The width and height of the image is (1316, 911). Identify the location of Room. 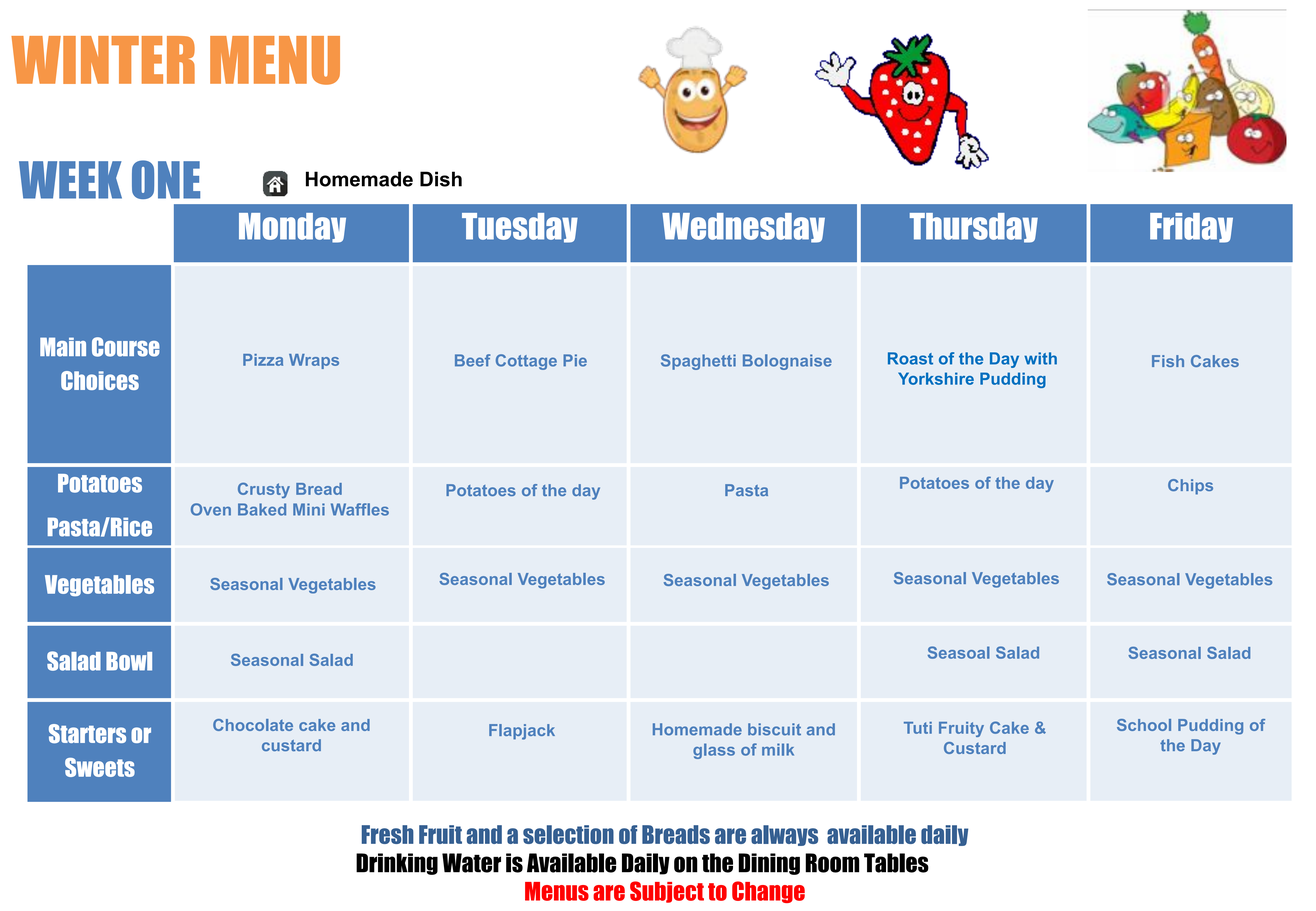
(832, 863).
